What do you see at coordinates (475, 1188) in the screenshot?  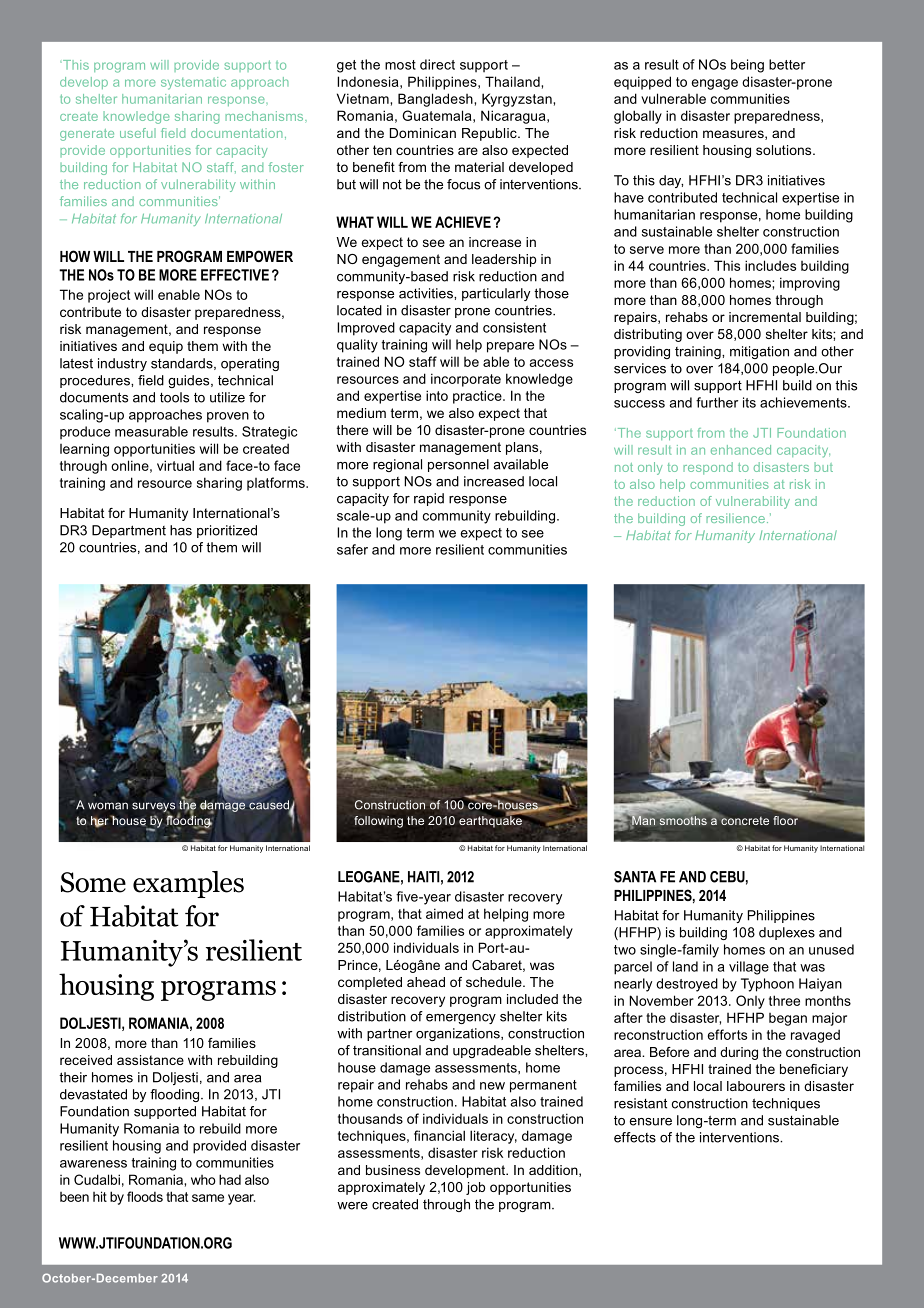 I see `job` at bounding box center [475, 1188].
